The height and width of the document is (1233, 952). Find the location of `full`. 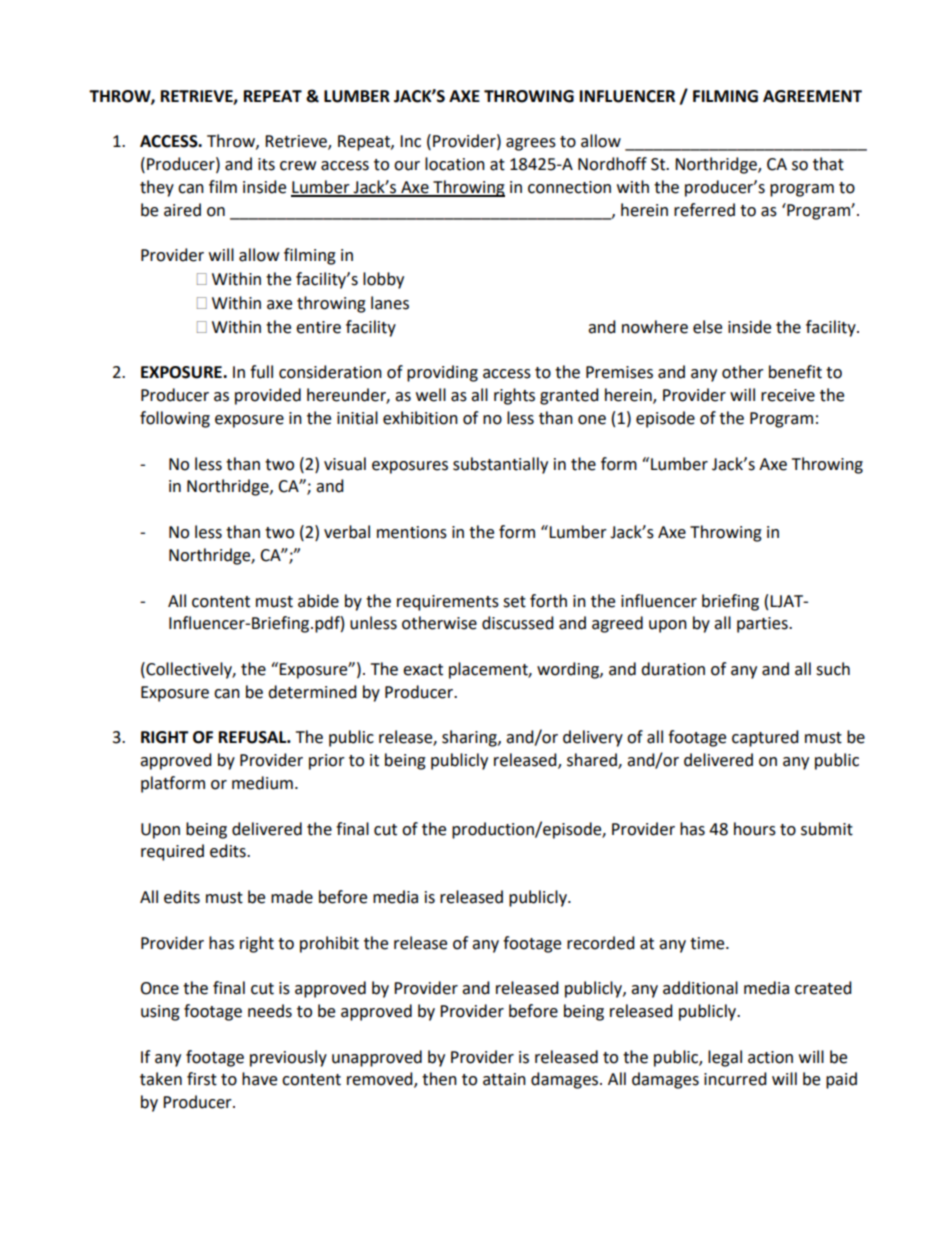

full is located at coordinates (261, 372).
